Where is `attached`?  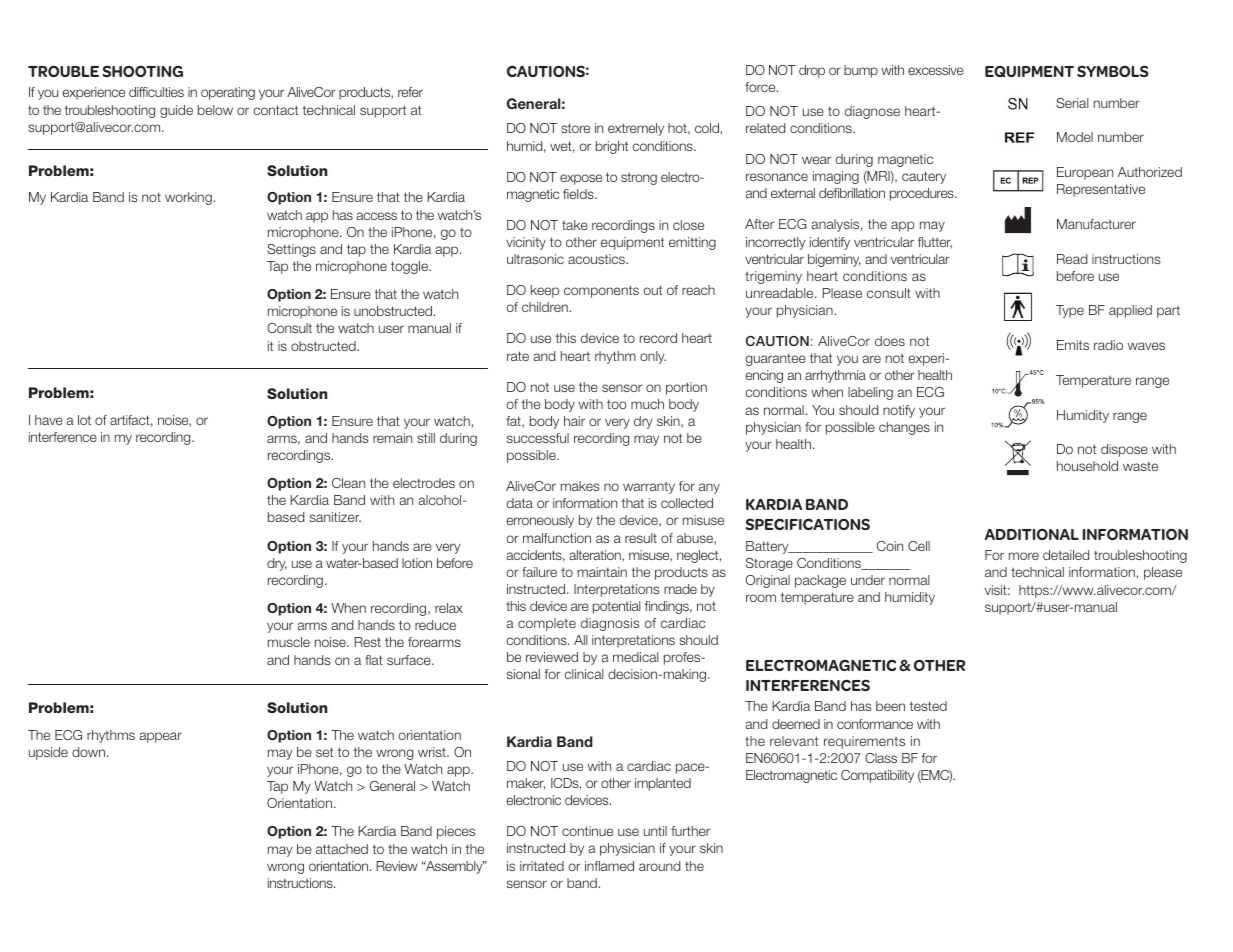
attached is located at coordinates (342, 849).
